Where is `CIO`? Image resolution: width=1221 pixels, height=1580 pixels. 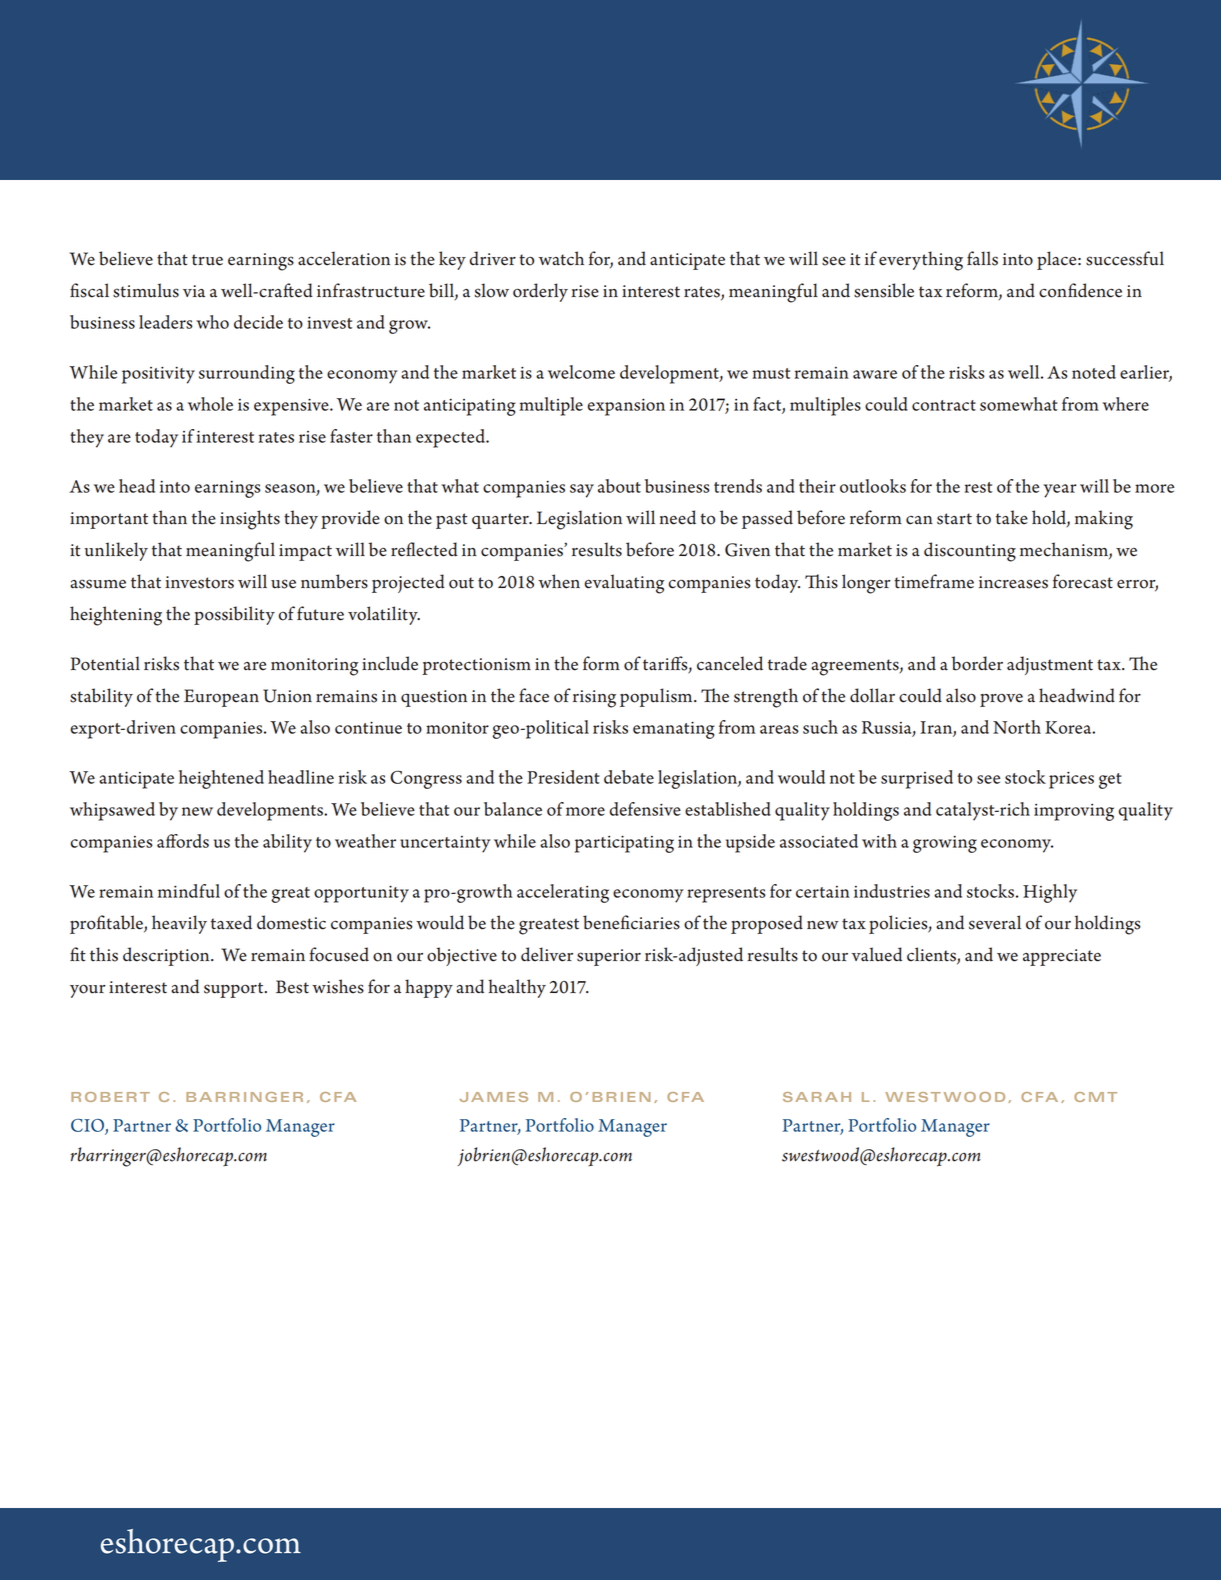 CIO is located at coordinates (88, 1126).
